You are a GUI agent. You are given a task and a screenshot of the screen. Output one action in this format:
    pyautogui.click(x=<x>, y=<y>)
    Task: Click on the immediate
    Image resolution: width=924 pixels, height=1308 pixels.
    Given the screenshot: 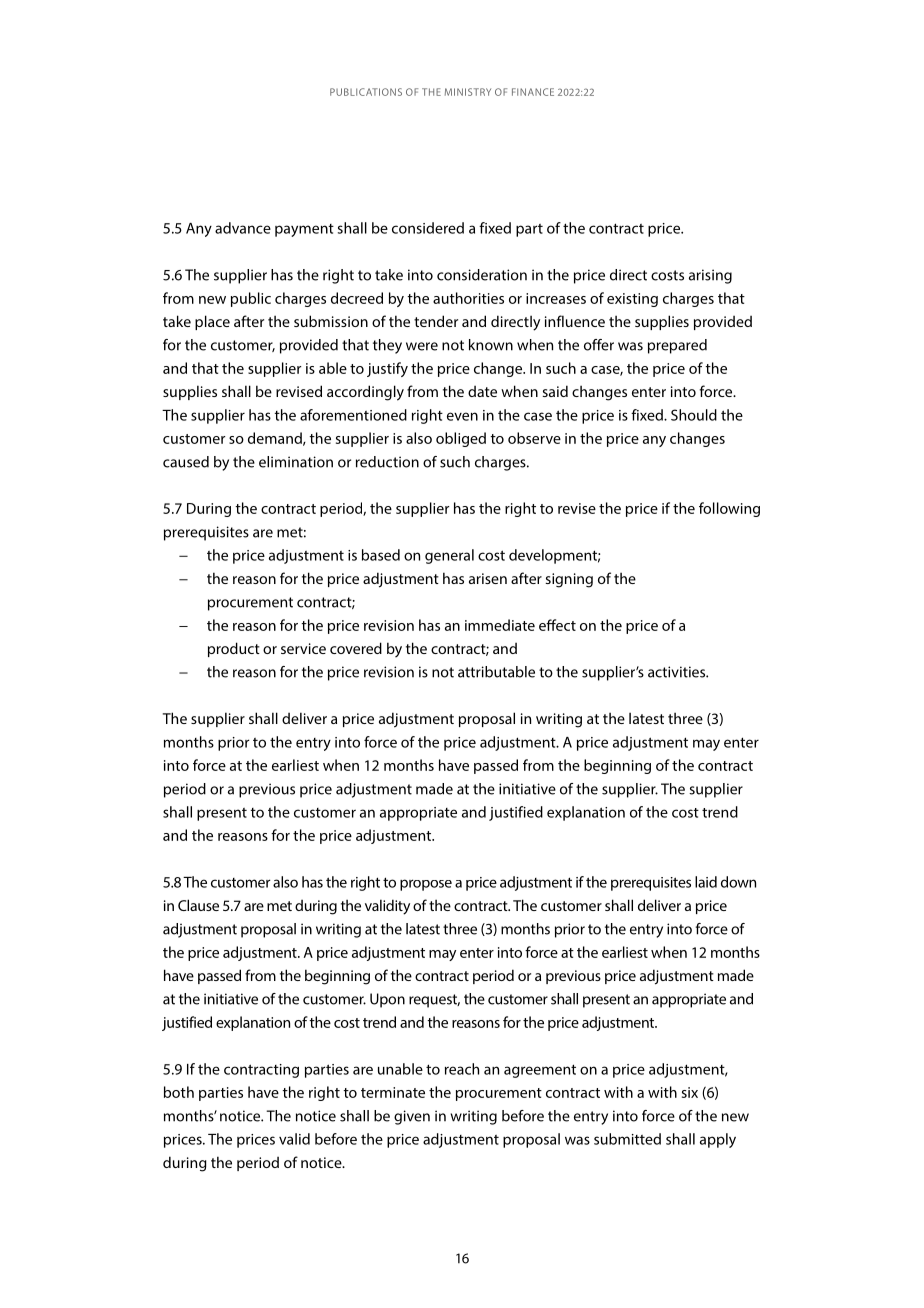 What is the action you would take?
    pyautogui.click(x=500, y=625)
